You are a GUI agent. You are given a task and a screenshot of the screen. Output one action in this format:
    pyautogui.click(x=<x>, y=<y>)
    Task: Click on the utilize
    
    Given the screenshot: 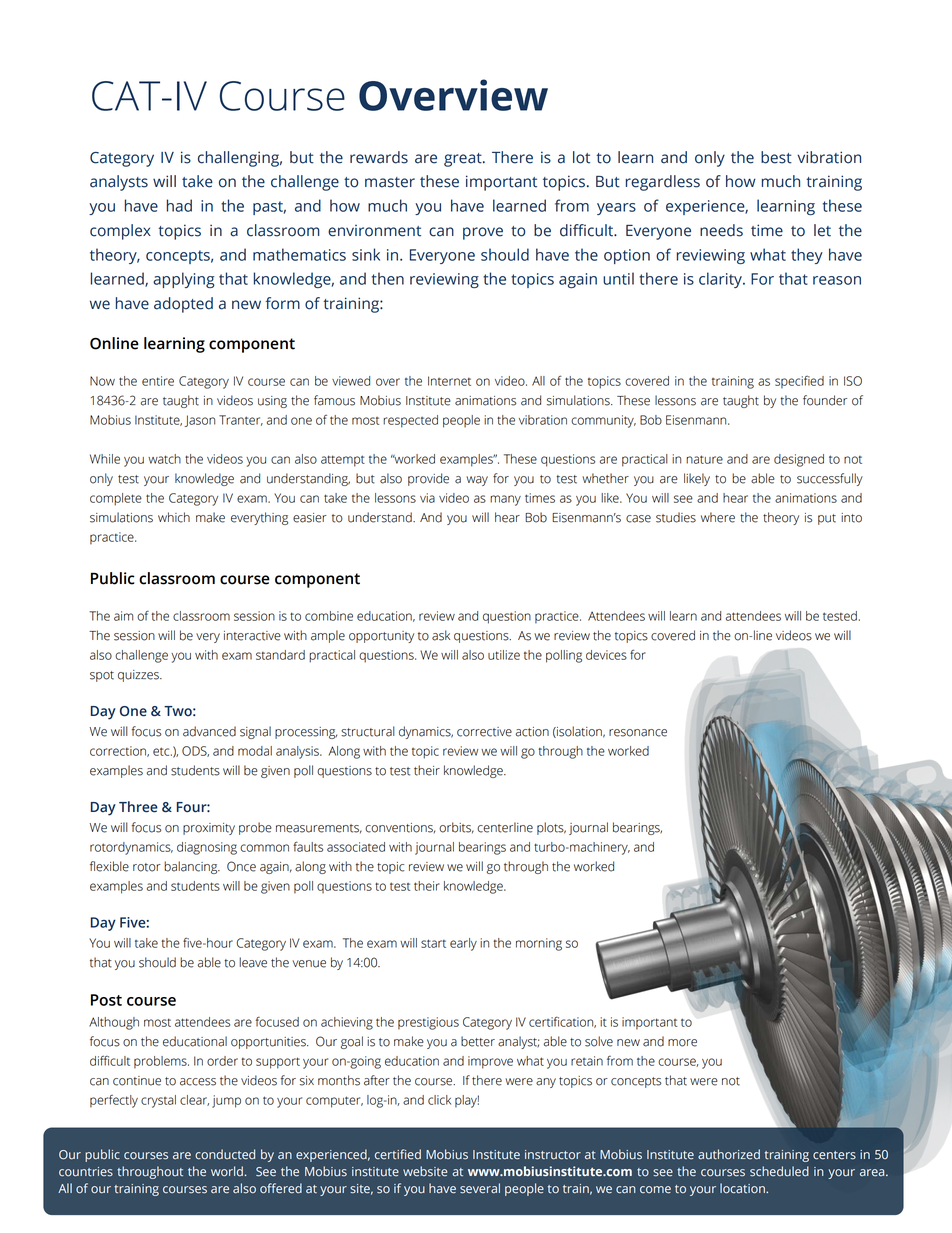 What is the action you would take?
    pyautogui.click(x=504, y=655)
